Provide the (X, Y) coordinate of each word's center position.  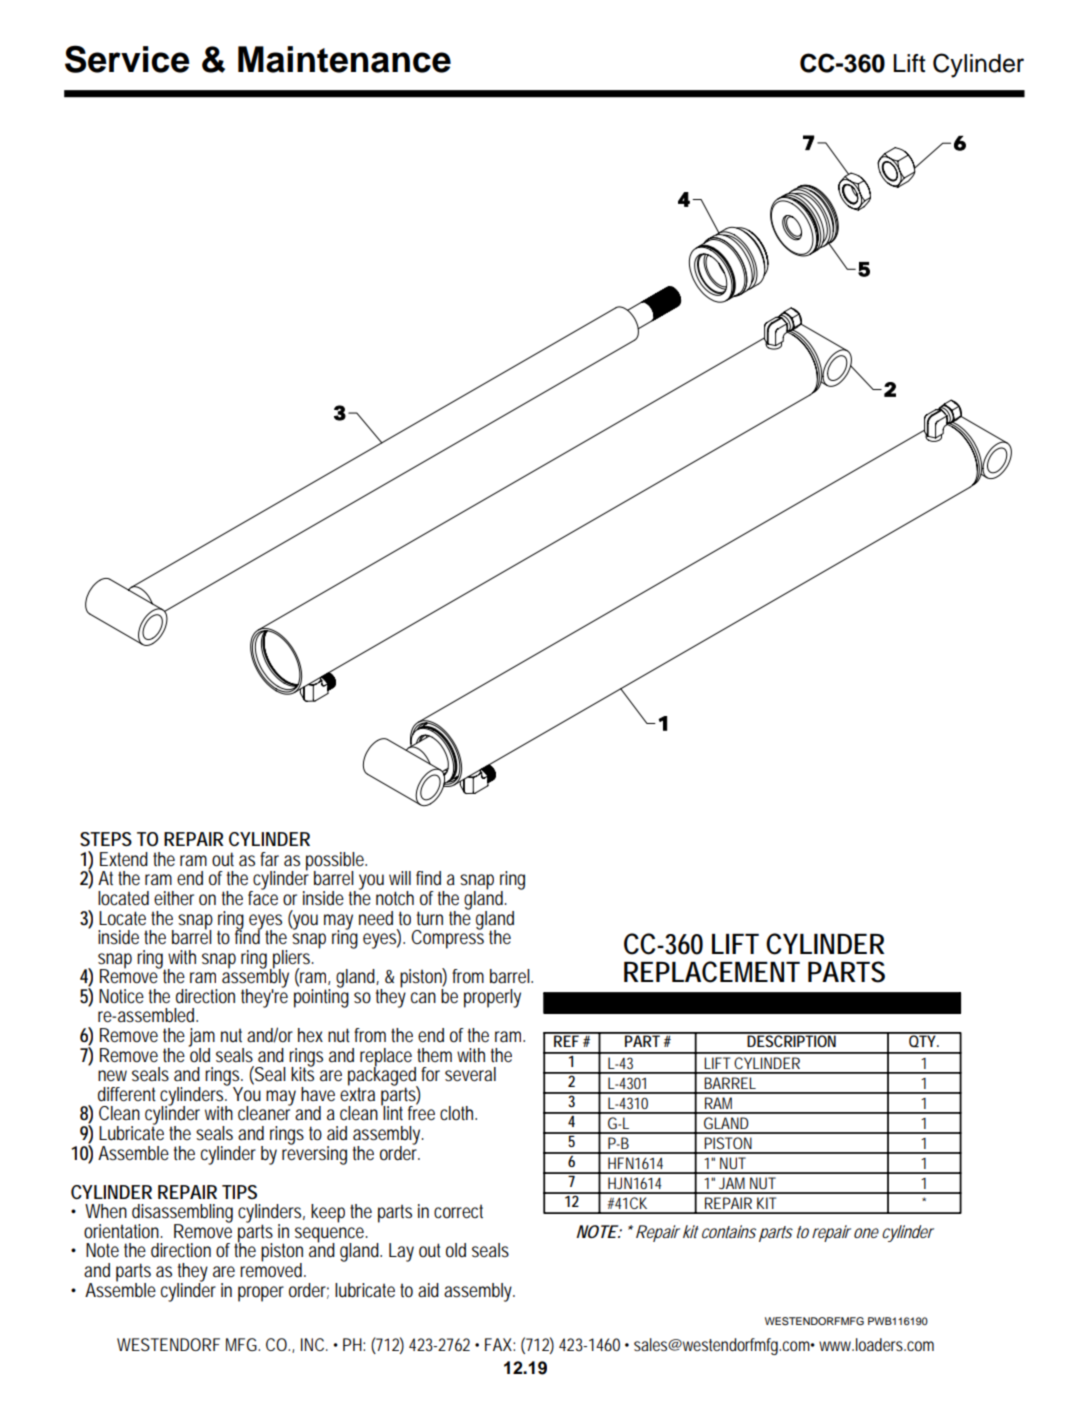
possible (336, 862)
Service (127, 59)
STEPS (106, 839)
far (269, 859)
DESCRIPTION (793, 1040)
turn (430, 918)
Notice (121, 996)
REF (567, 1040)
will (400, 878)
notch (395, 898)
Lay (401, 1252)
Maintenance (344, 59)
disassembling (182, 1214)
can (423, 998)
